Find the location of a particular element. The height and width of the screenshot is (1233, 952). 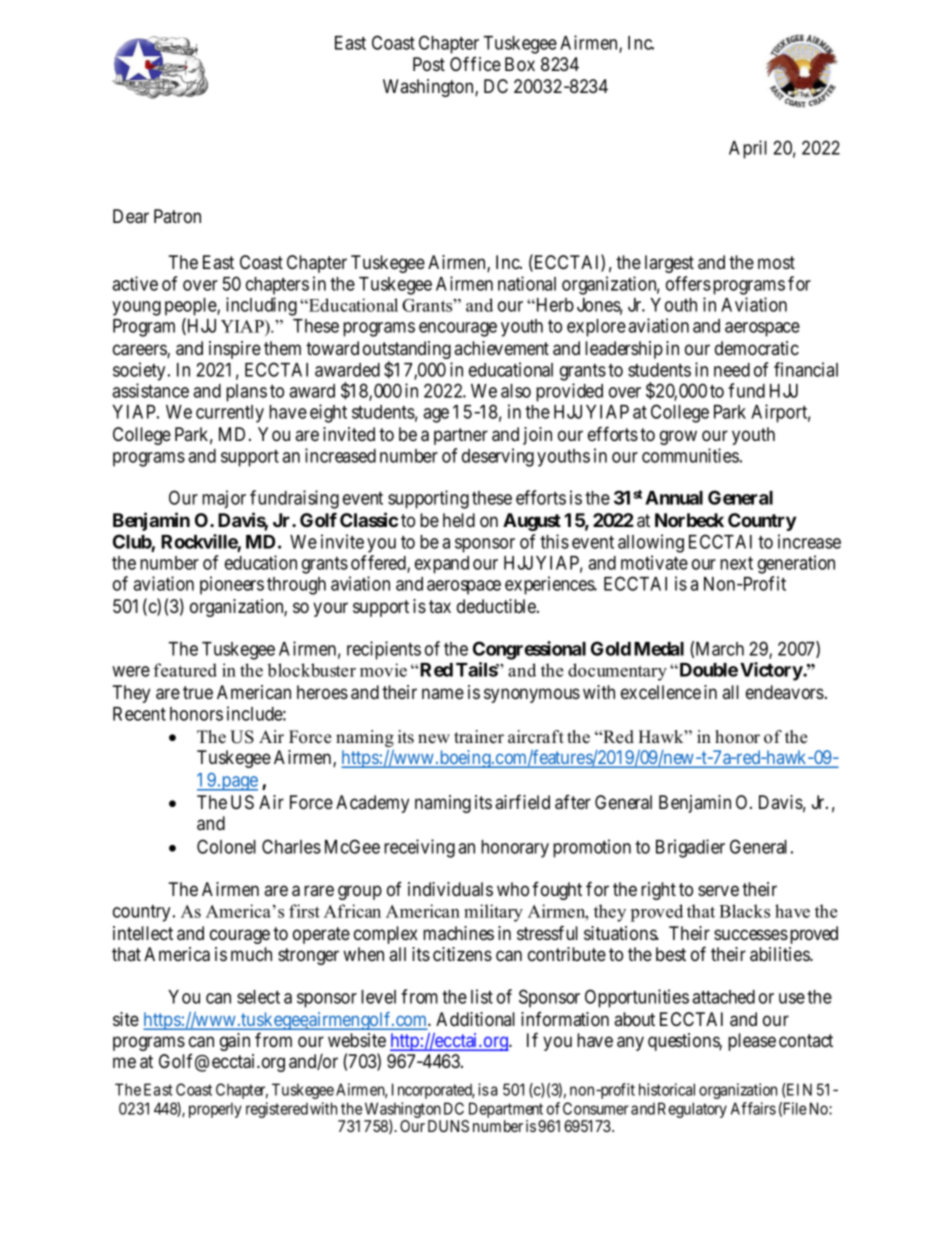

Affairs is located at coordinates (753, 1108).
